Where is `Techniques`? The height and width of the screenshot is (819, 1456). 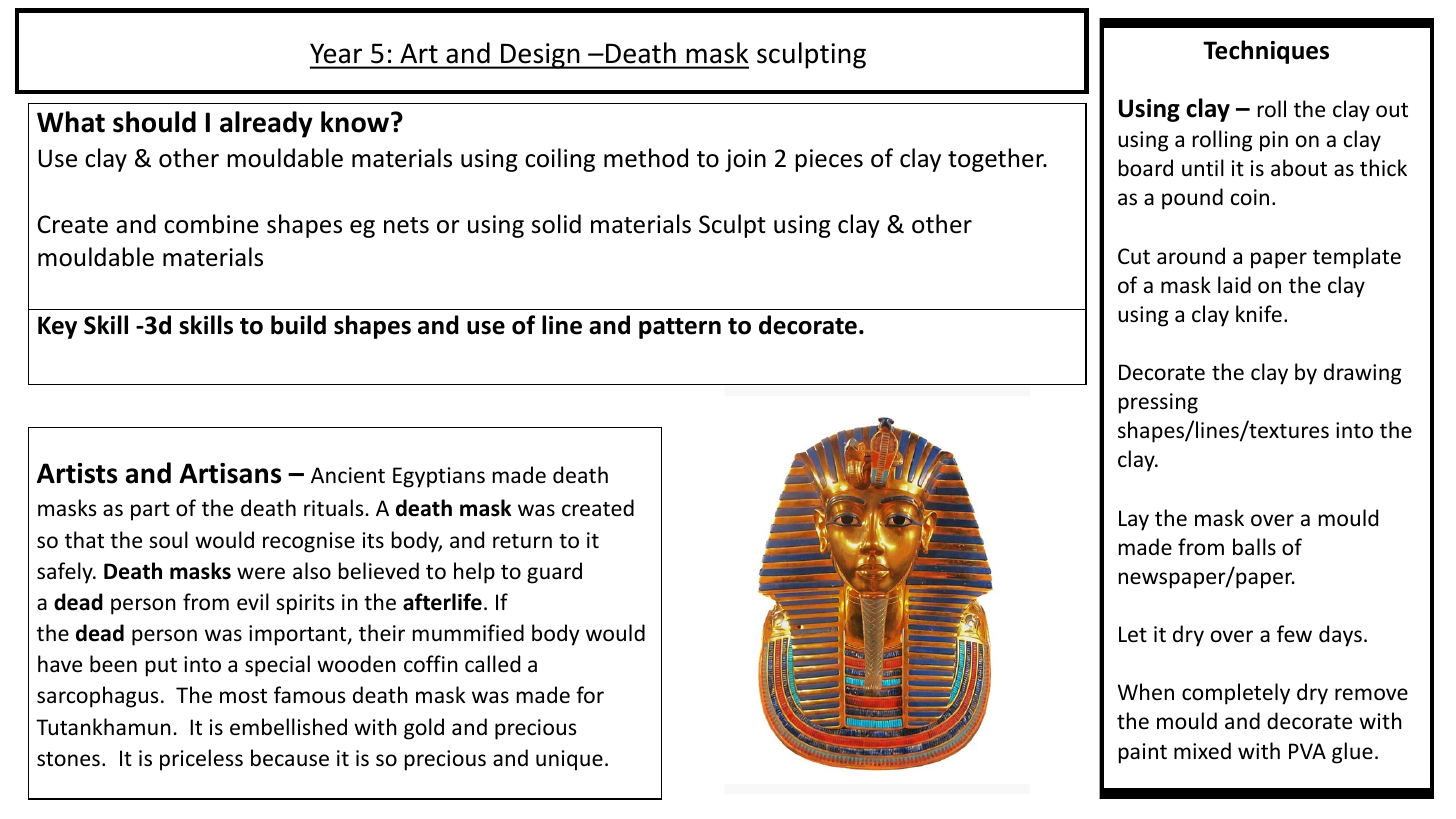 Techniques is located at coordinates (1266, 52).
